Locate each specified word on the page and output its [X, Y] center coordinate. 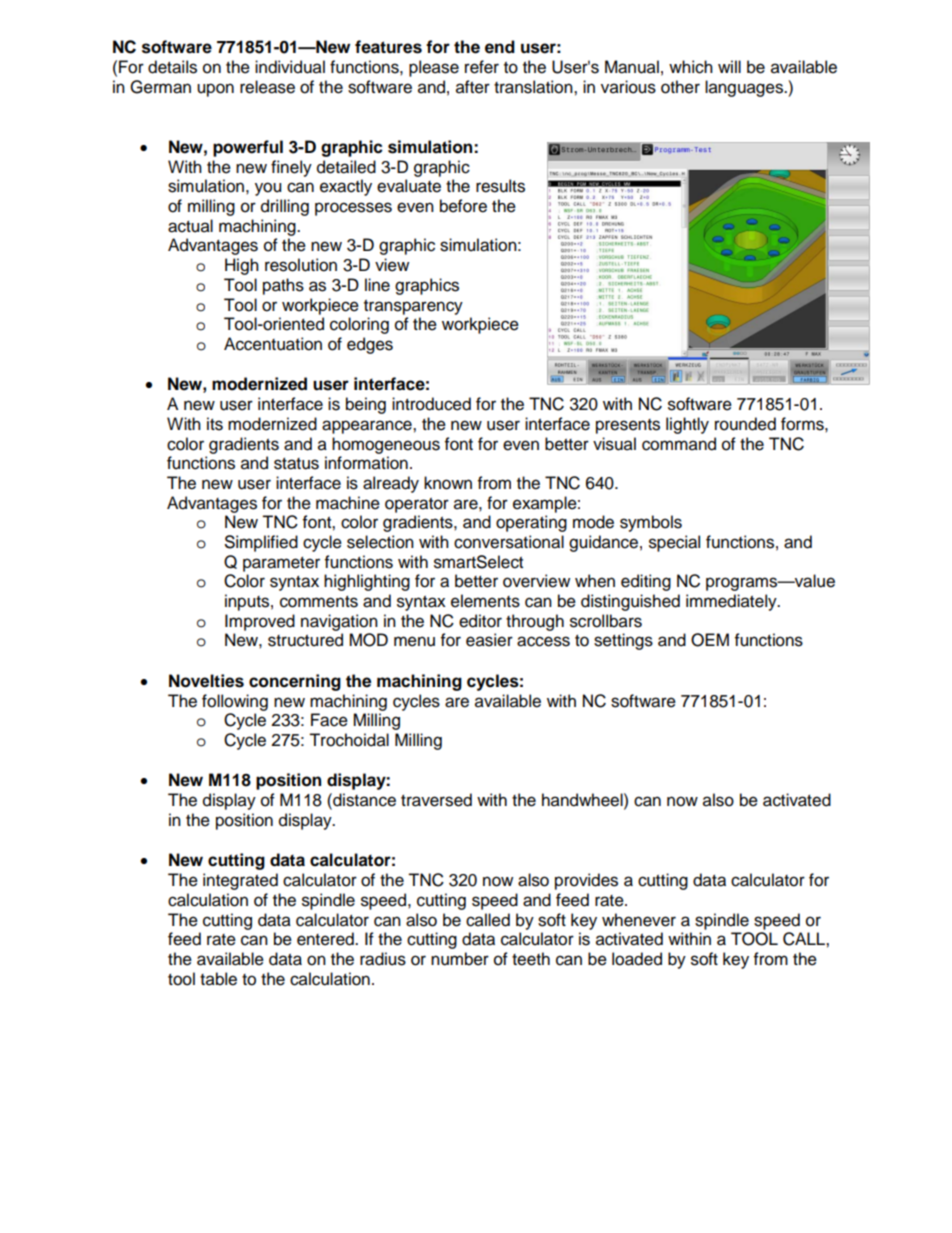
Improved [260, 622]
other [680, 87]
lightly [687, 425]
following [235, 702]
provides [586, 881]
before [463, 206]
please [434, 68]
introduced [431, 404]
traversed [436, 800]
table [218, 979]
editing [646, 582]
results [500, 186]
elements [485, 601]
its [215, 424]
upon [215, 90]
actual [190, 226]
